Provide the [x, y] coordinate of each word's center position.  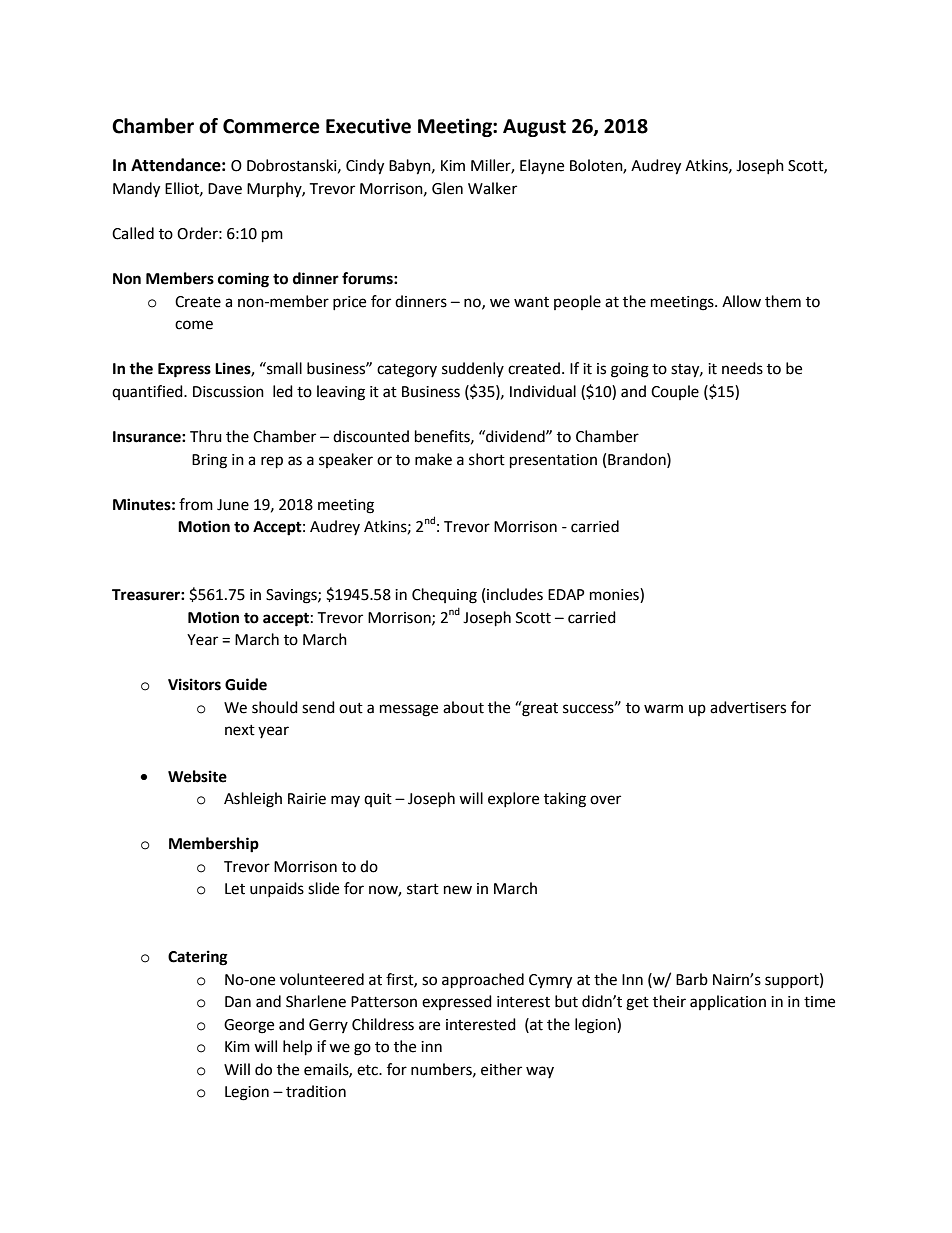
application [728, 1002]
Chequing [444, 596]
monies [615, 595]
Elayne [542, 166]
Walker [492, 188]
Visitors [194, 684]
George [249, 1026]
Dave [225, 189]
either [501, 1069]
